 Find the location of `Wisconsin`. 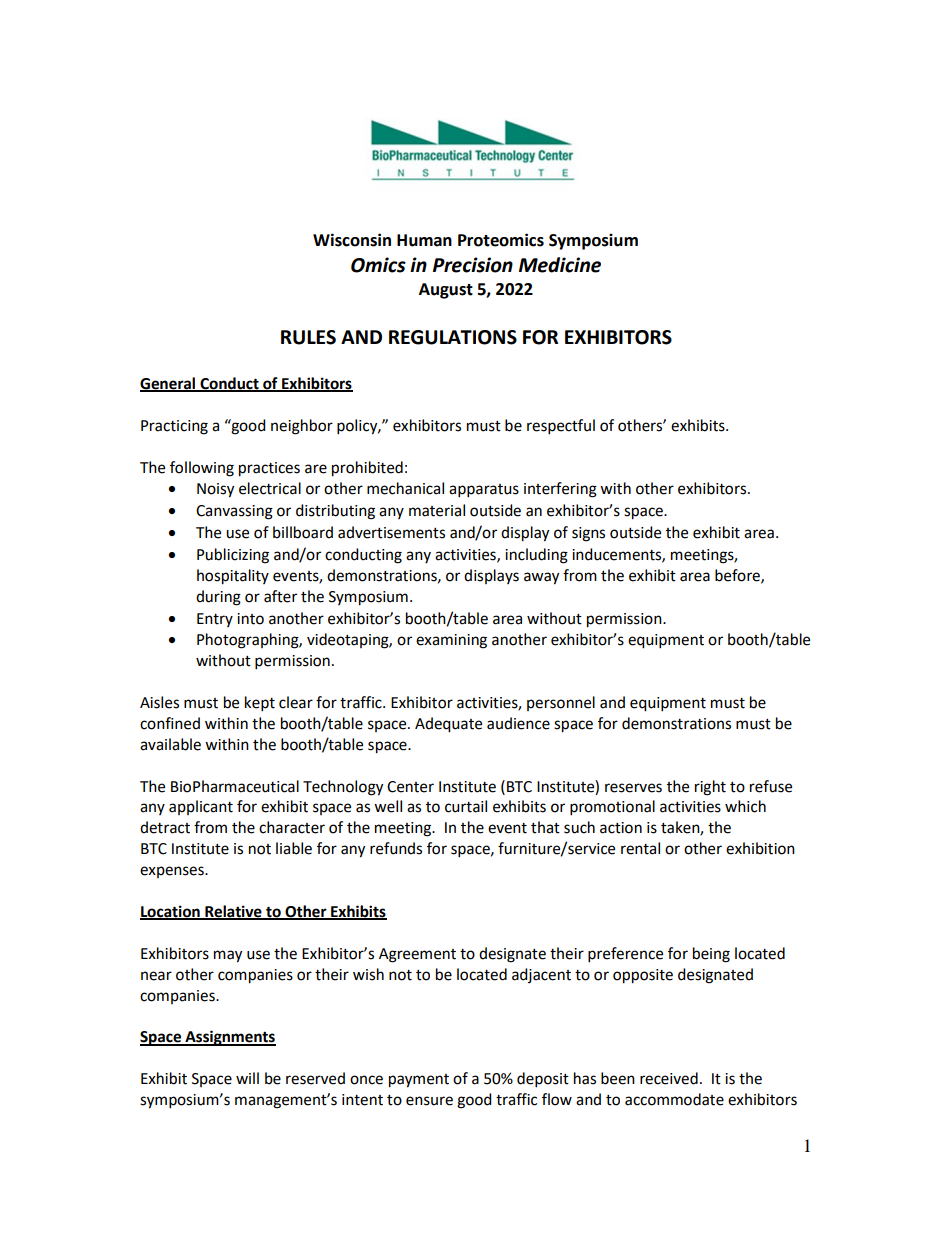

Wisconsin is located at coordinates (352, 240).
